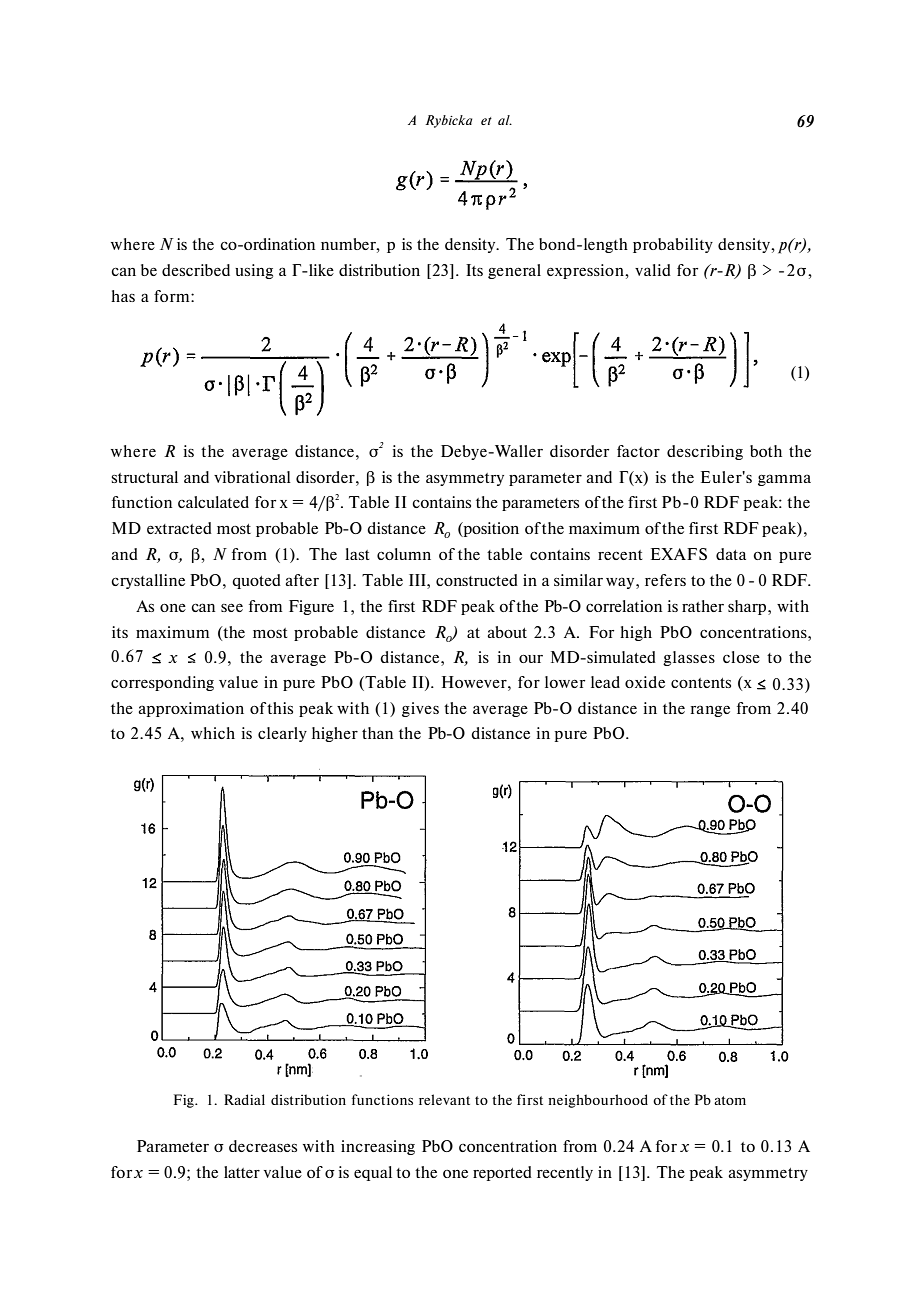 The width and height of the image is (924, 1314). I want to click on range, so click(710, 711).
